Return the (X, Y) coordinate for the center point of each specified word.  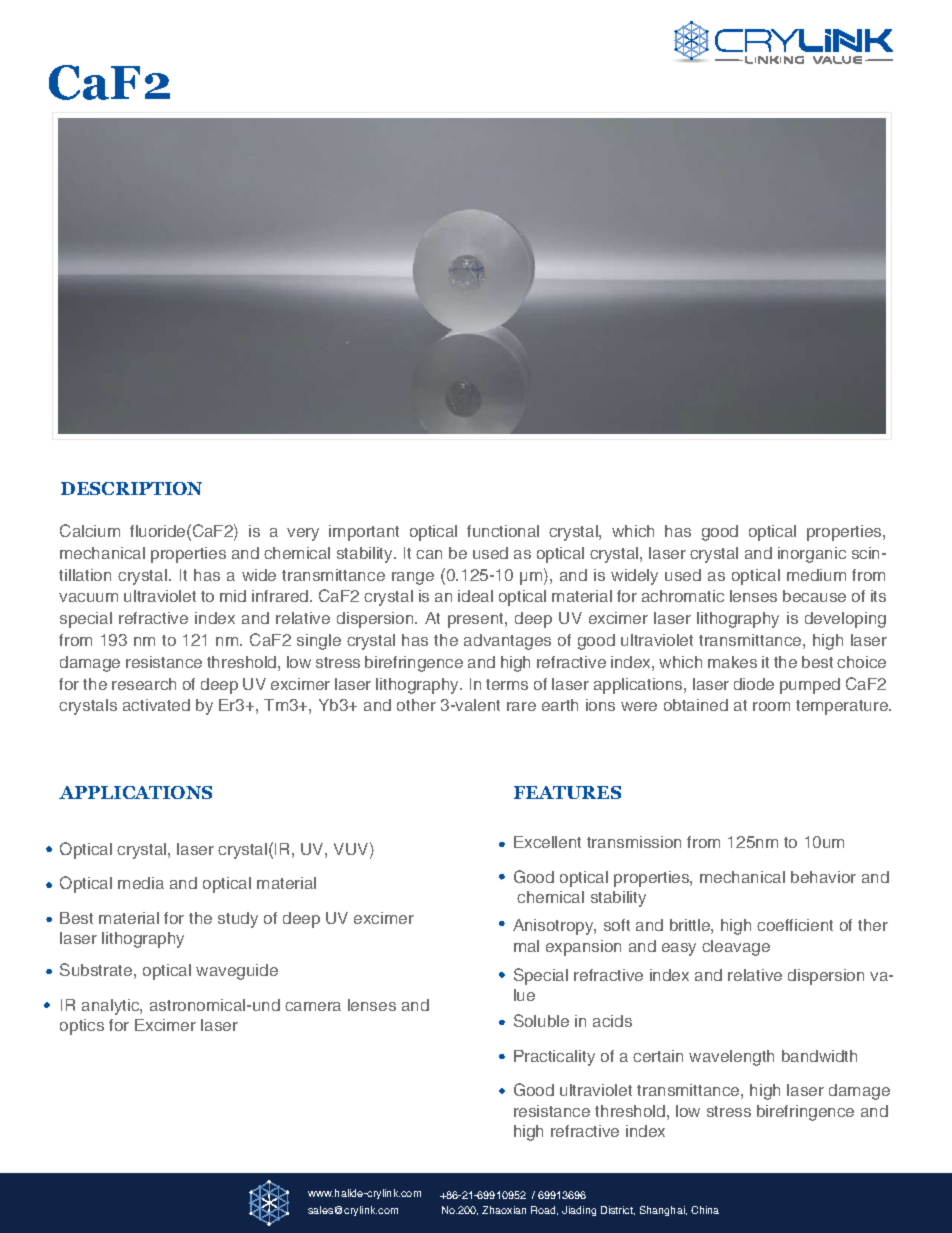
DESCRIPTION (131, 488)
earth (560, 705)
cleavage (736, 948)
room (771, 706)
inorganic (812, 555)
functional (503, 531)
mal (526, 946)
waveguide (237, 972)
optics (82, 1027)
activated (156, 705)
